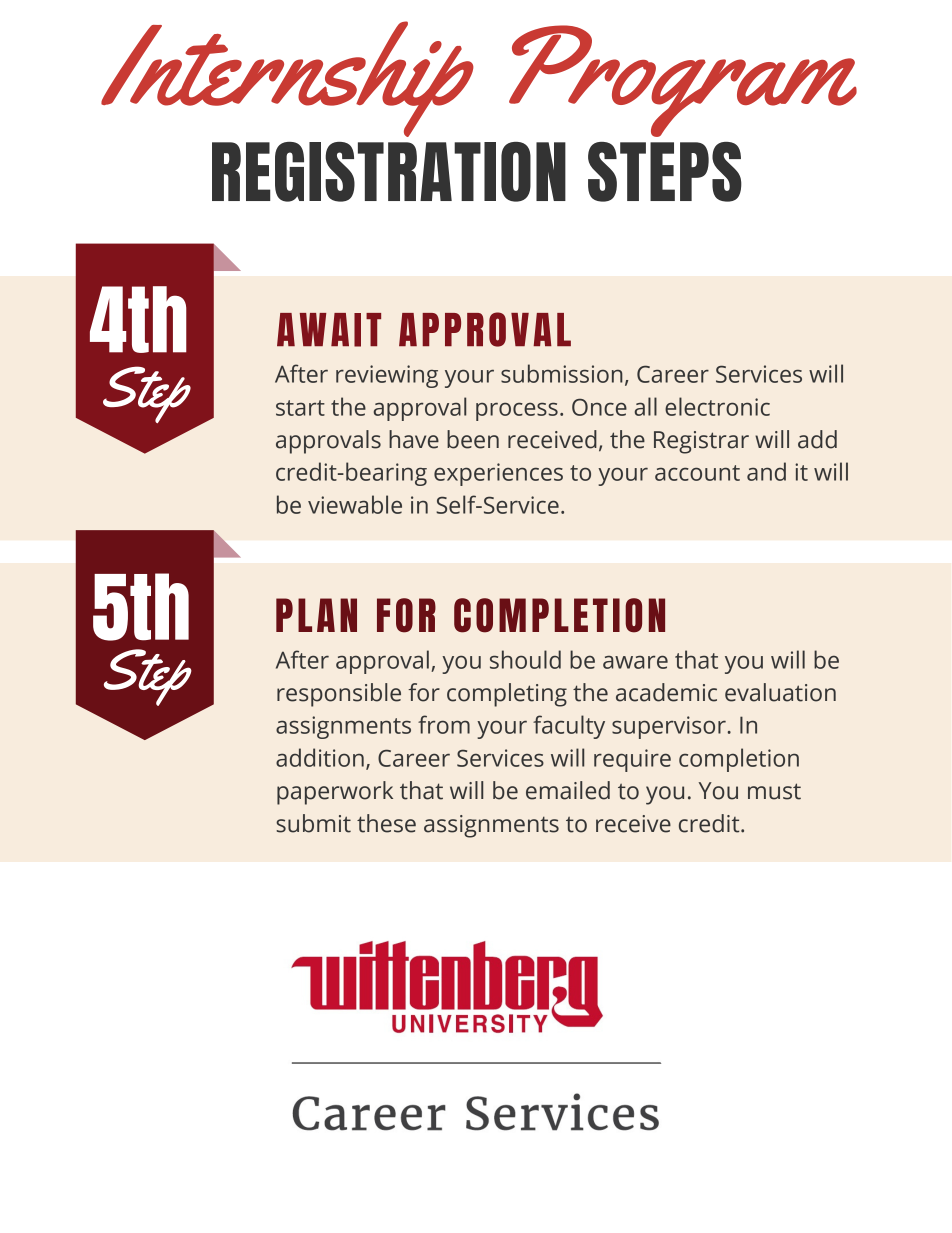  Describe the element at coordinates (683, 81) in the page. I see `Program` at that location.
